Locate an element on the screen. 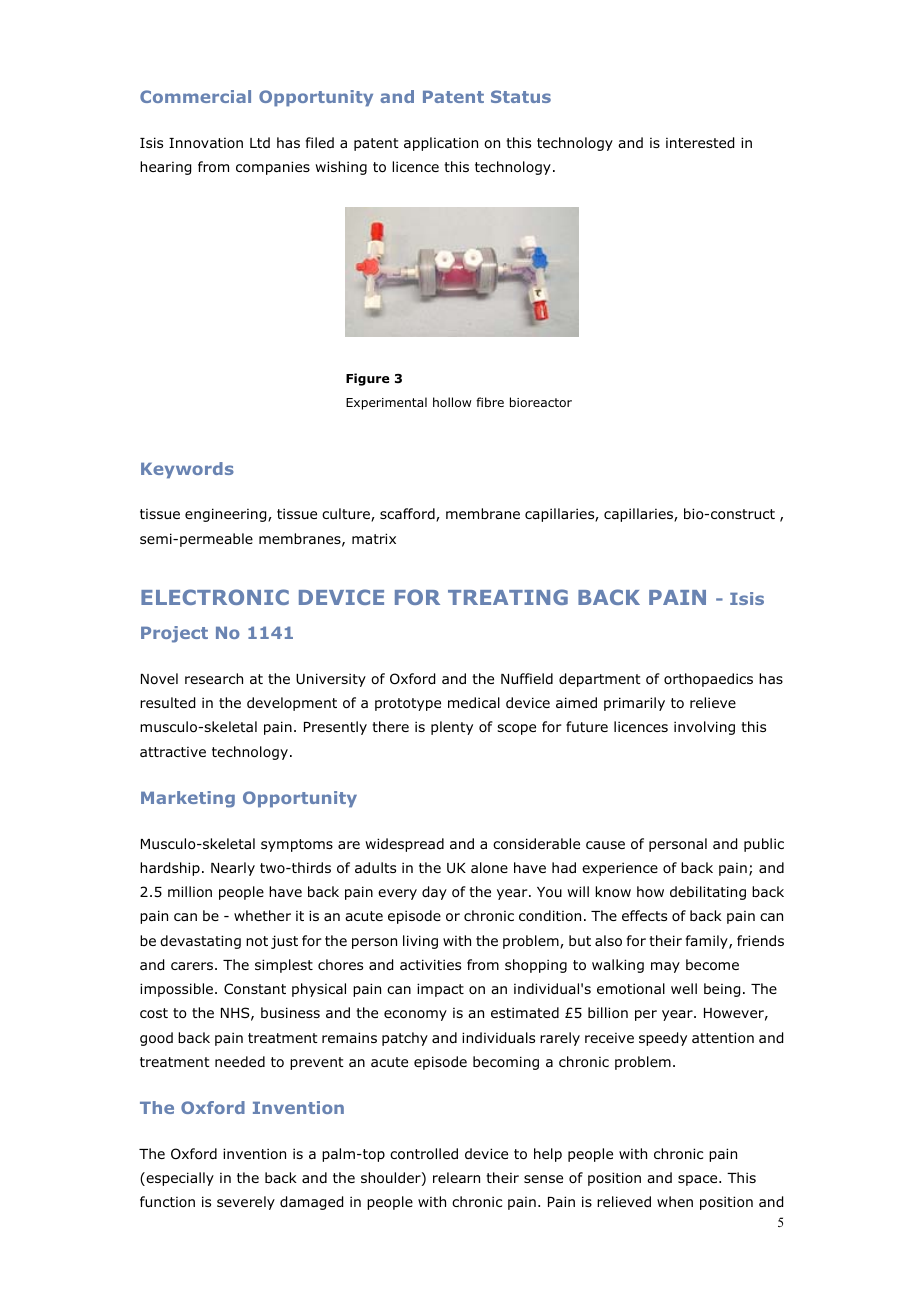 This screenshot has width=924, height=1308. application is located at coordinates (441, 144).
